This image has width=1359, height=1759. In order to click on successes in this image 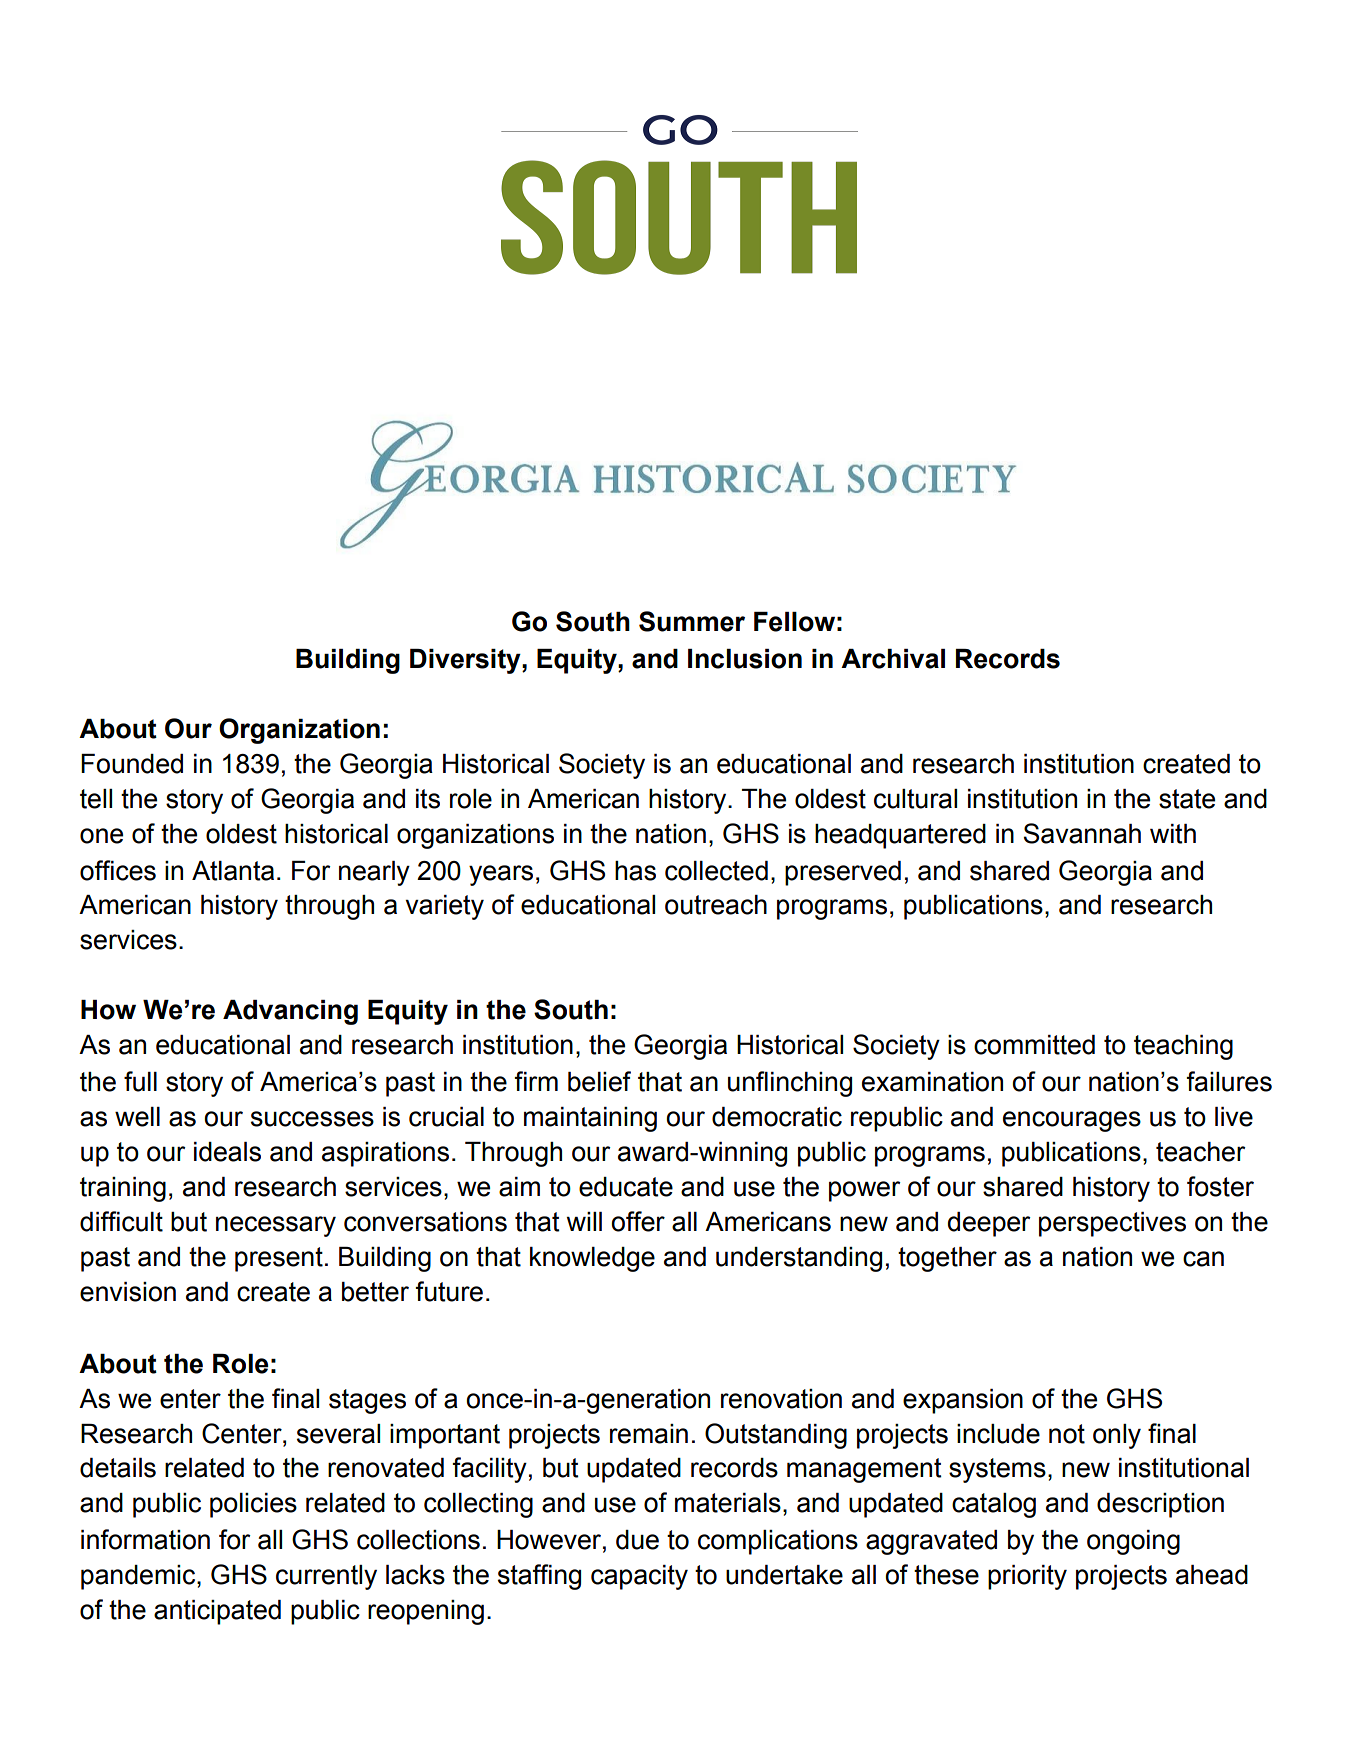, I will do `click(312, 1119)`.
